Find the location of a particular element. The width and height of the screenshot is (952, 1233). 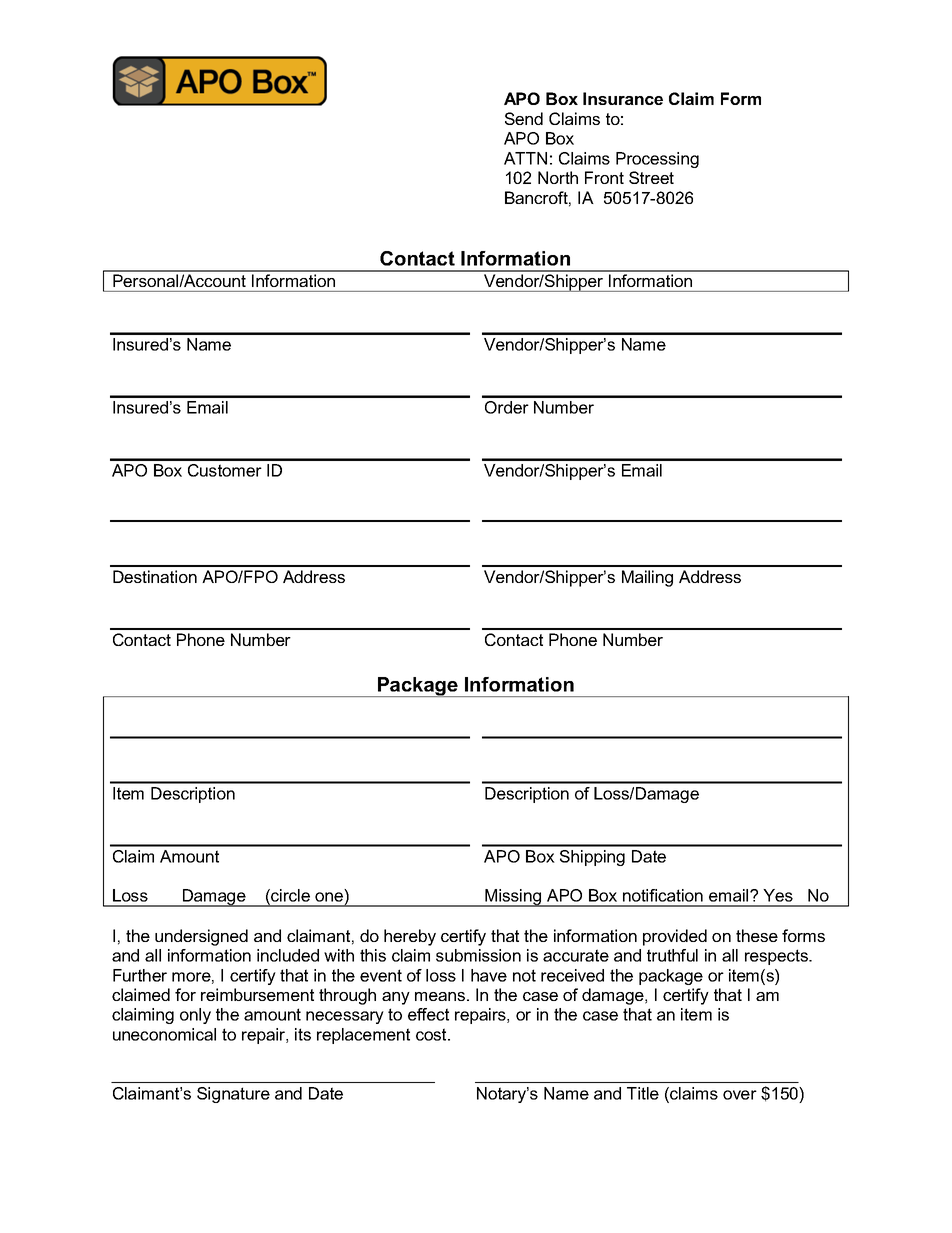

Missing is located at coordinates (513, 898).
